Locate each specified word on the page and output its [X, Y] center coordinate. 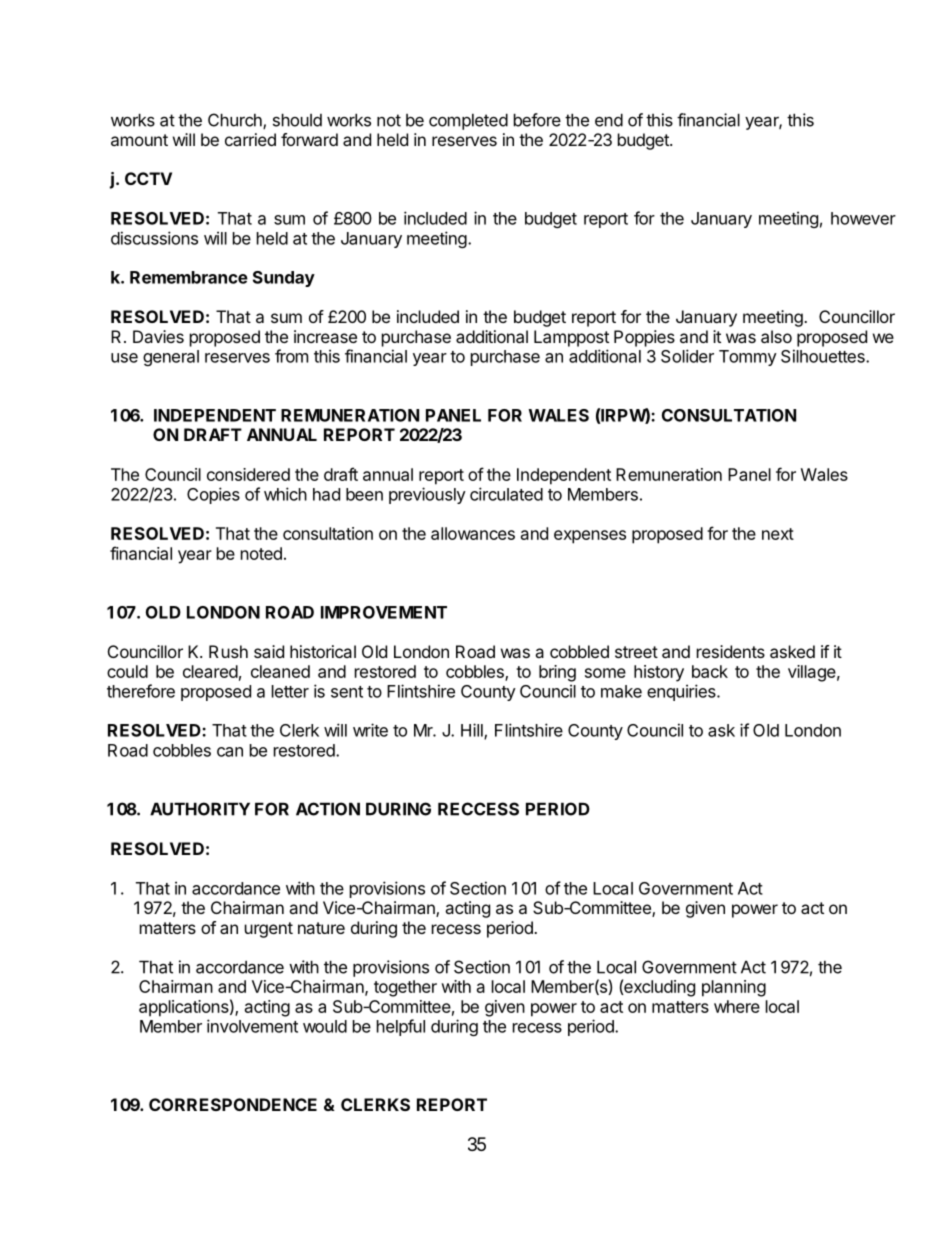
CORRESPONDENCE [233, 1104]
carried [250, 139]
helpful [401, 1027]
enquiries [682, 692]
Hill [473, 731]
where [737, 1006]
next [778, 534]
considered [248, 474]
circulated [506, 494]
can [230, 752]
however [863, 218]
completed [468, 121]
